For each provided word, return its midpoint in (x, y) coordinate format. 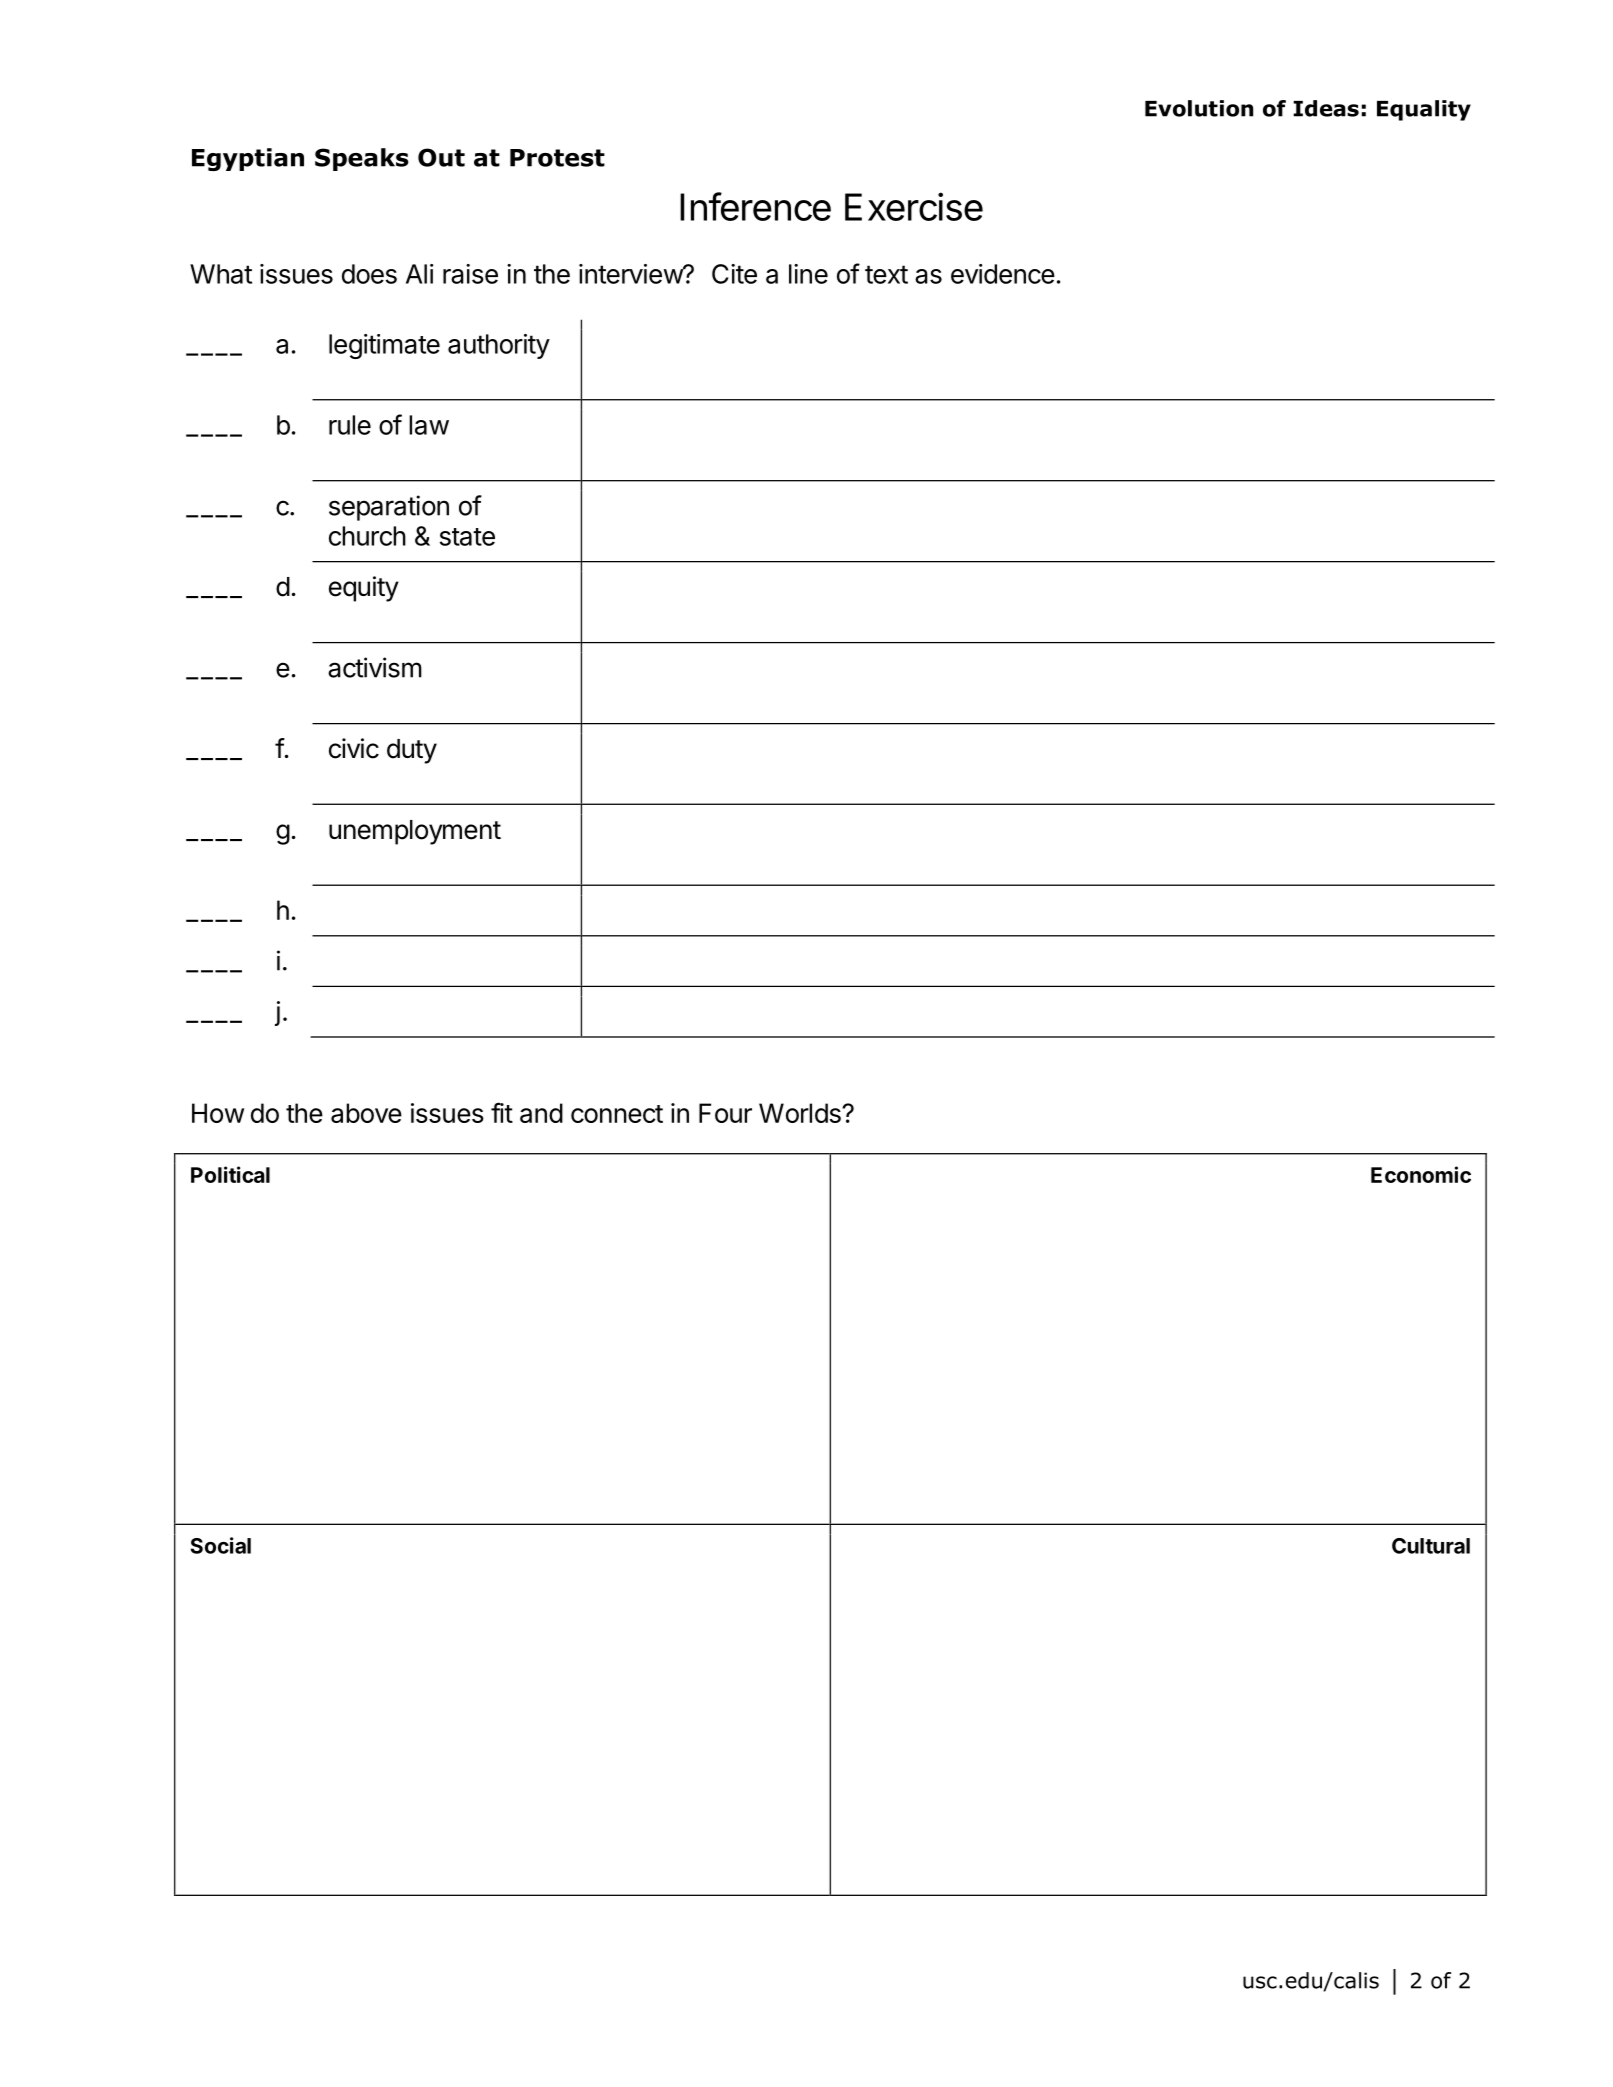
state (467, 537)
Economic (1421, 1174)
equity (364, 589)
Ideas (1326, 108)
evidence (1003, 274)
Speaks (362, 159)
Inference (755, 206)
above (366, 1113)
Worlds (801, 1113)
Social (220, 1545)
